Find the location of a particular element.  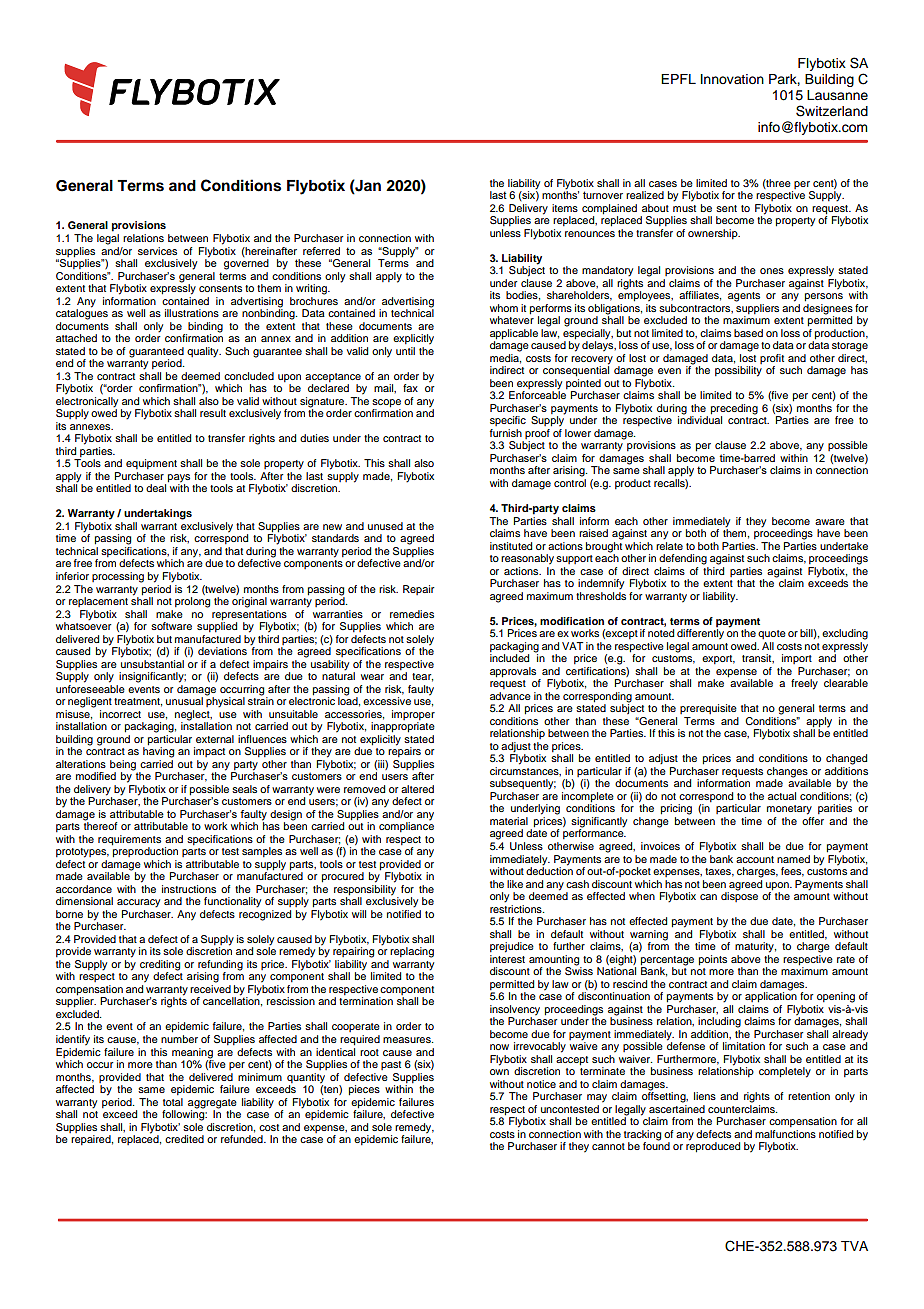

points is located at coordinates (713, 960).
